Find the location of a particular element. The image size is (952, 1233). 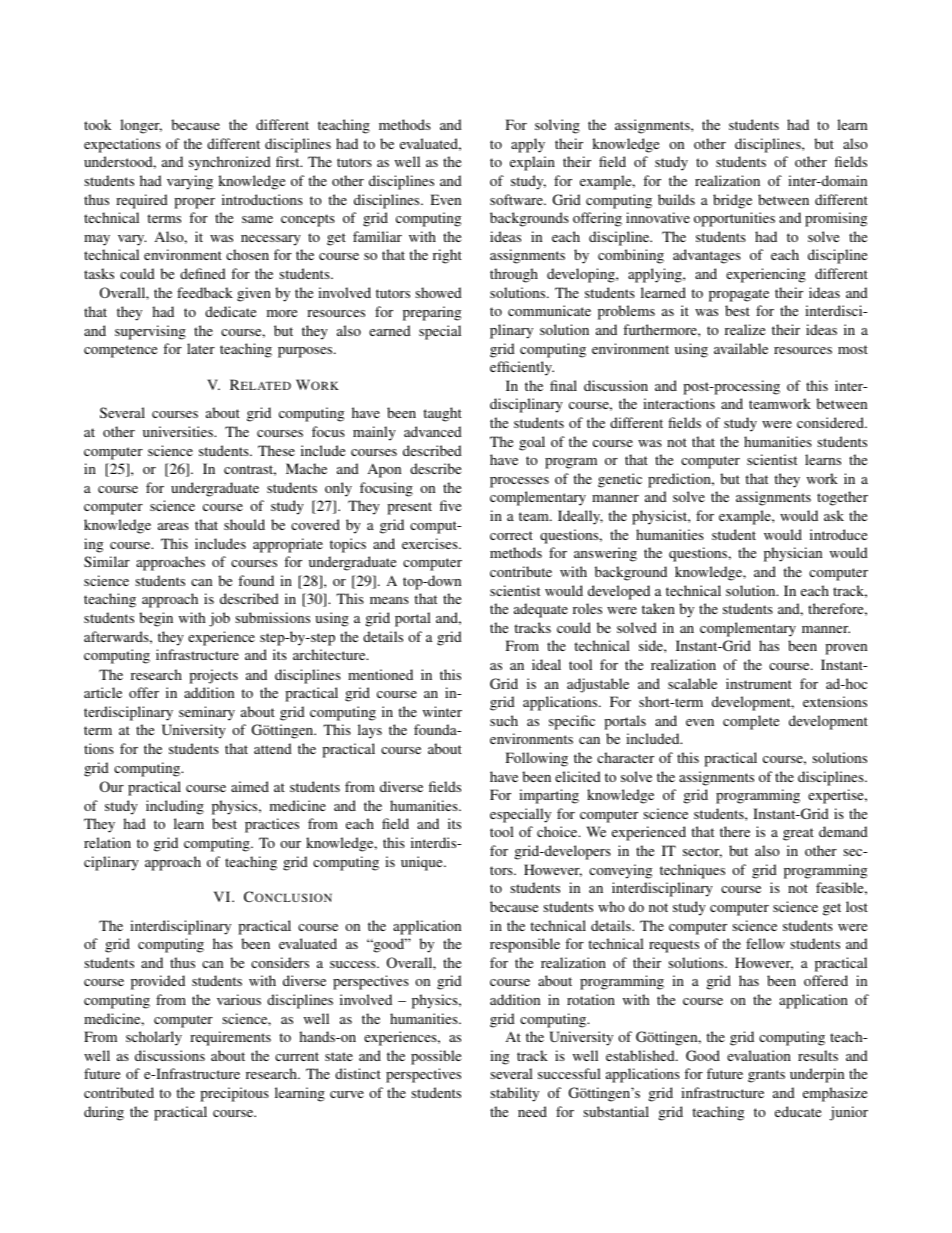

complete is located at coordinates (751, 722).
